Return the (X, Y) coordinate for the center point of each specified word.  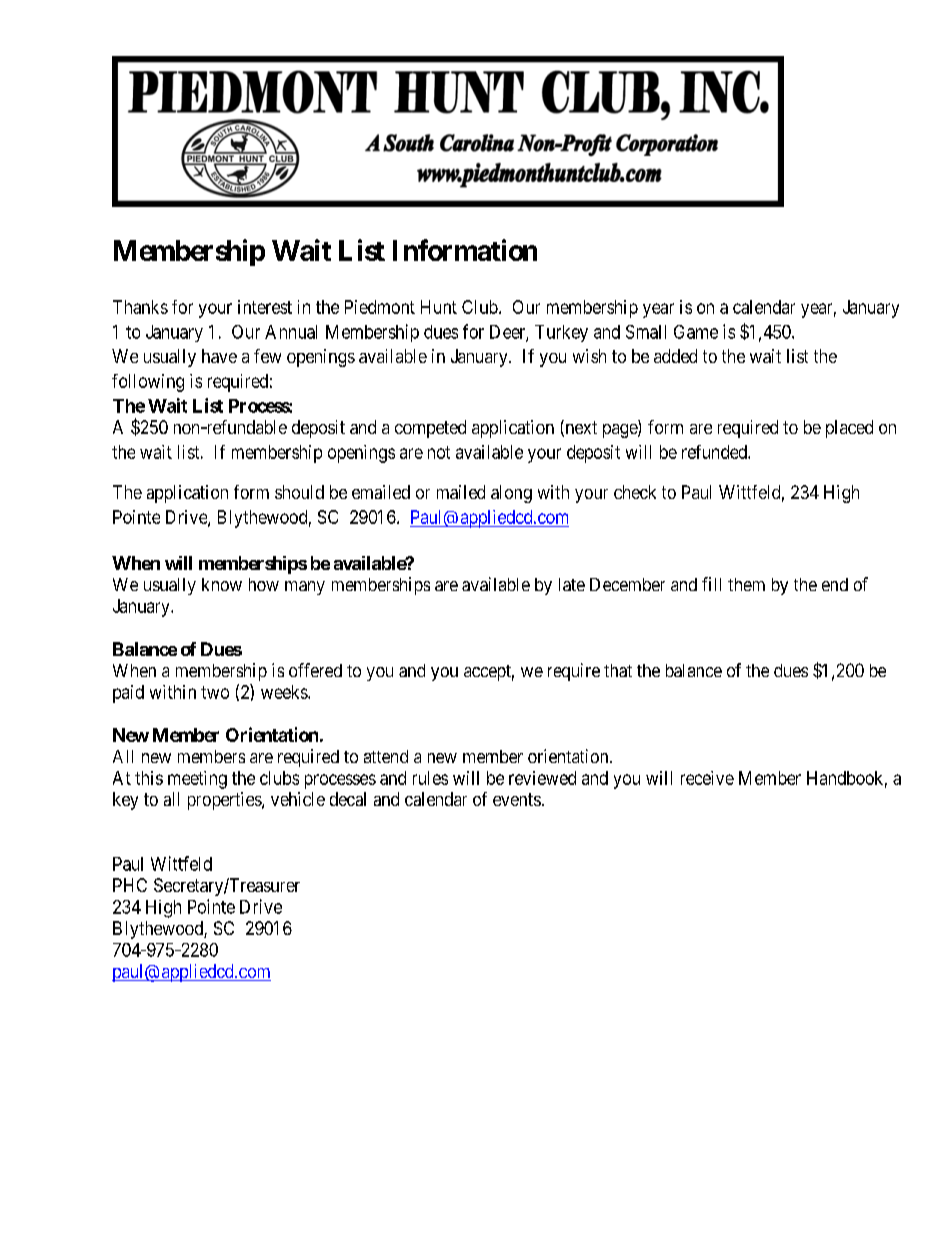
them (746, 584)
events (517, 799)
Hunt (439, 307)
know (222, 584)
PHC (130, 885)
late (572, 584)
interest (265, 307)
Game (696, 332)
